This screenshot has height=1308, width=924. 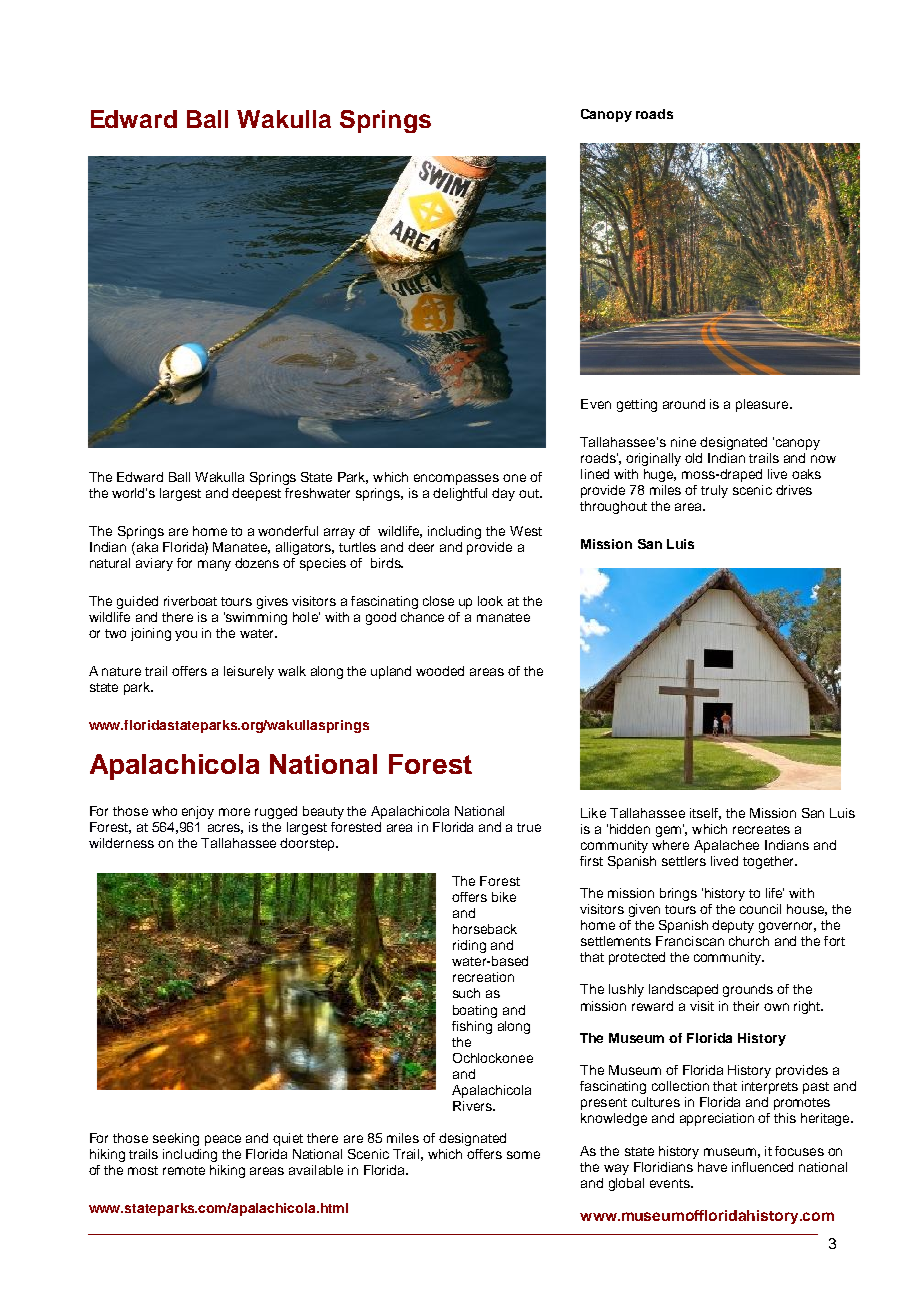 What do you see at coordinates (256, 494) in the screenshot?
I see `deepest` at bounding box center [256, 494].
